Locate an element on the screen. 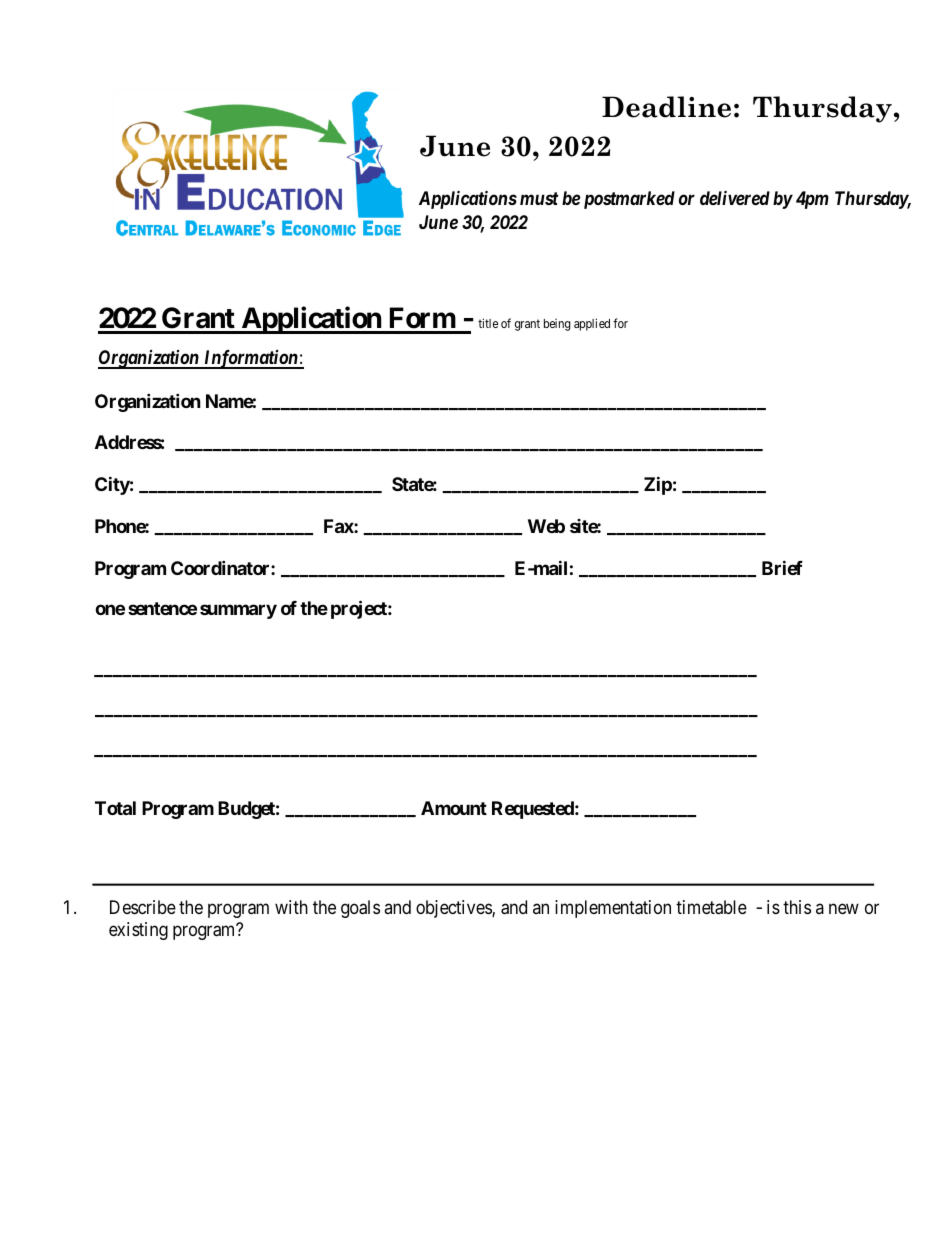 This screenshot has height=1233, width=952. Web is located at coordinates (546, 526).
